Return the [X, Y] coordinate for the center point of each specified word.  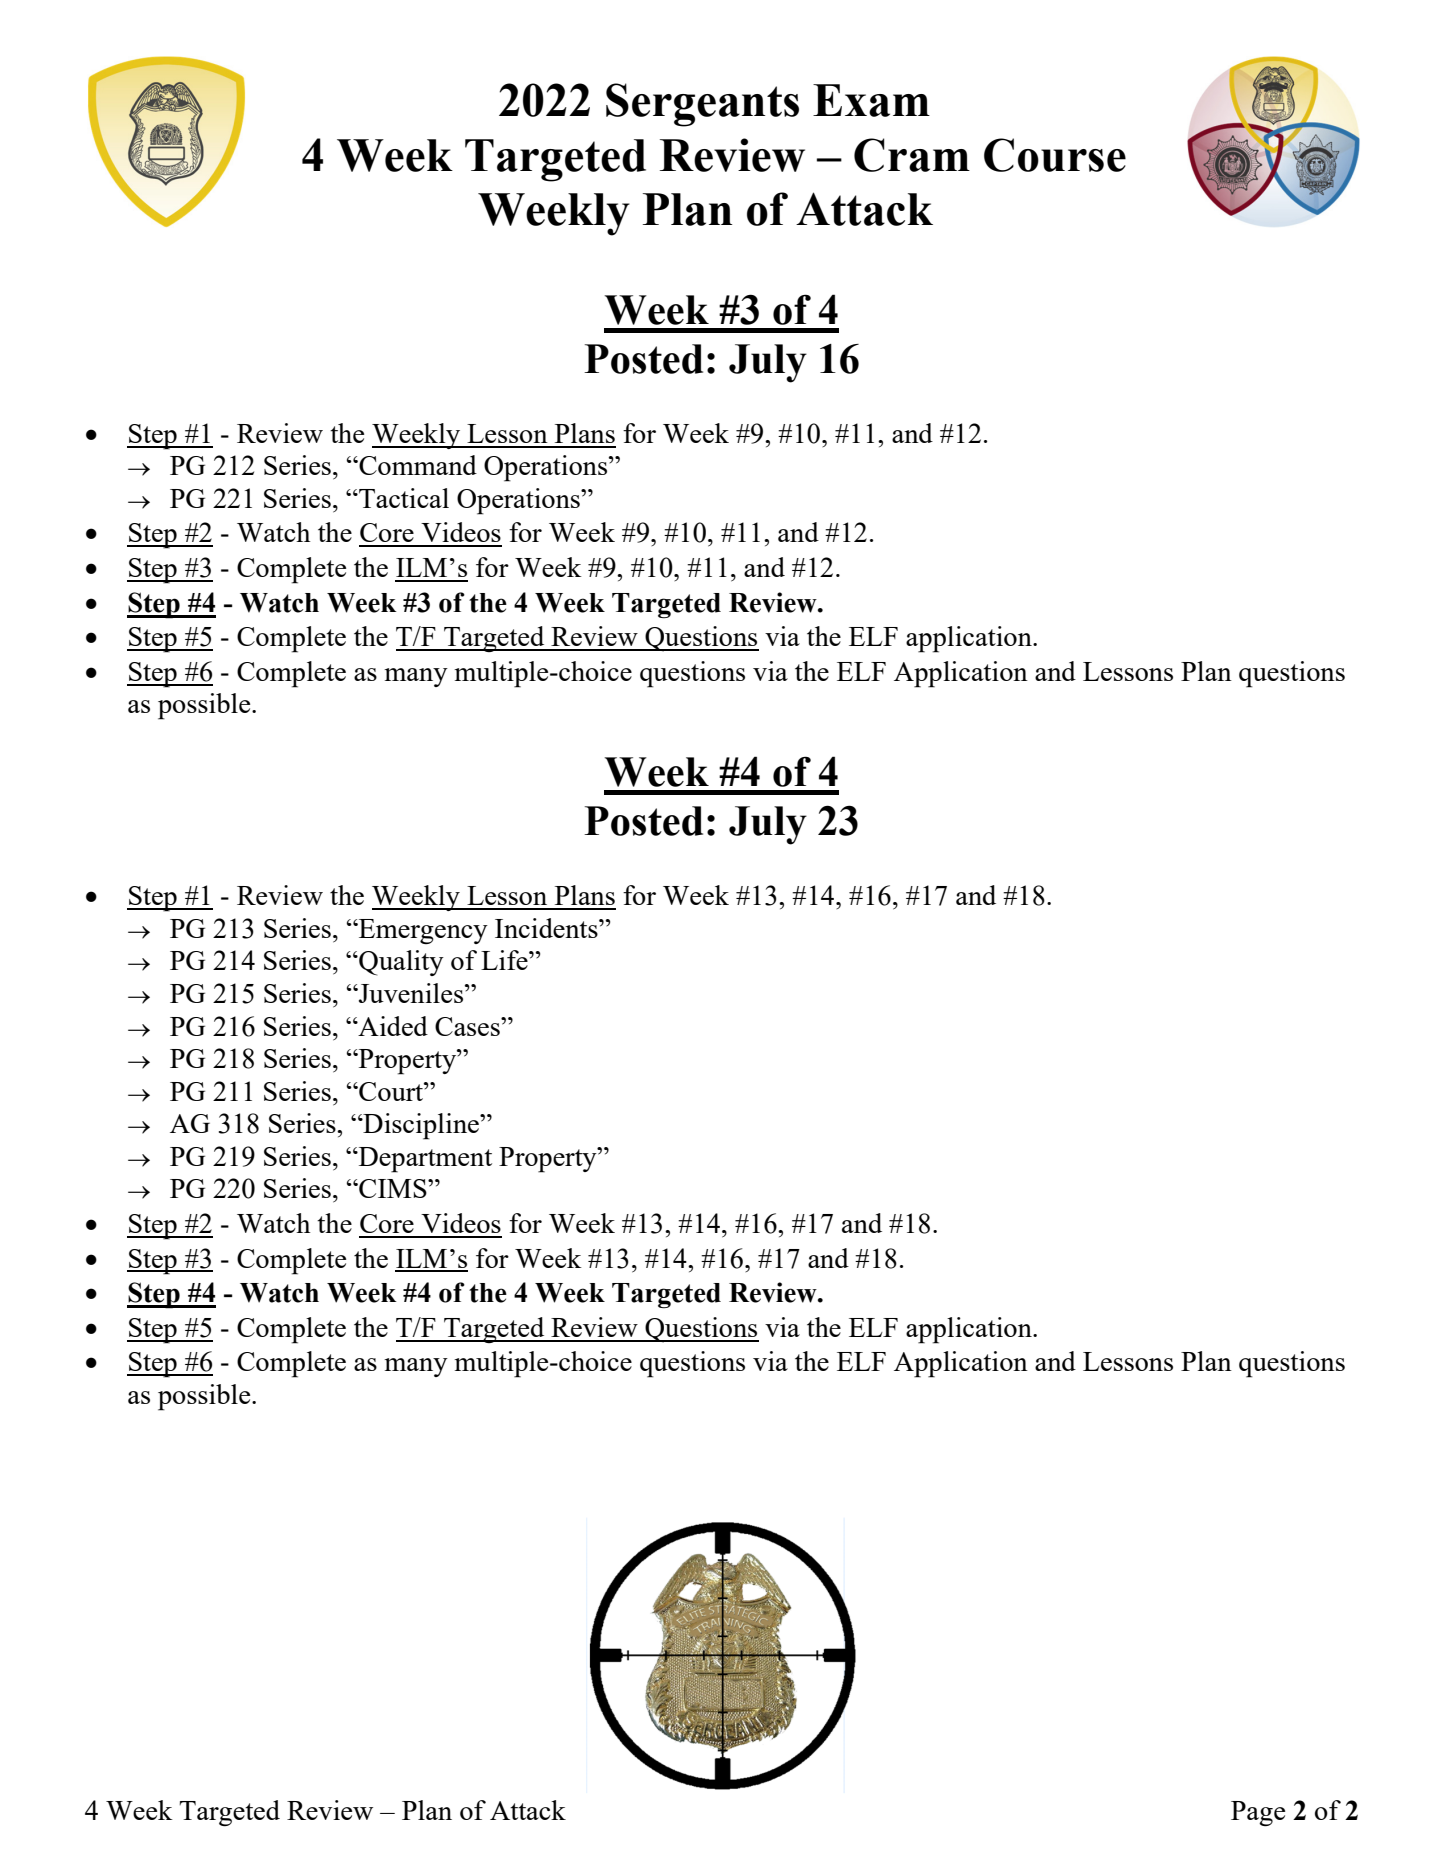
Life [505, 960]
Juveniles [411, 993]
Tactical [403, 498]
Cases [468, 1026]
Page [1258, 1813]
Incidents [547, 928]
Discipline [421, 1126]
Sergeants [702, 105]
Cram [912, 155]
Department [424, 1160]
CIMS [393, 1188]
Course [1055, 155]
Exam [871, 100]
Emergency [422, 931]
